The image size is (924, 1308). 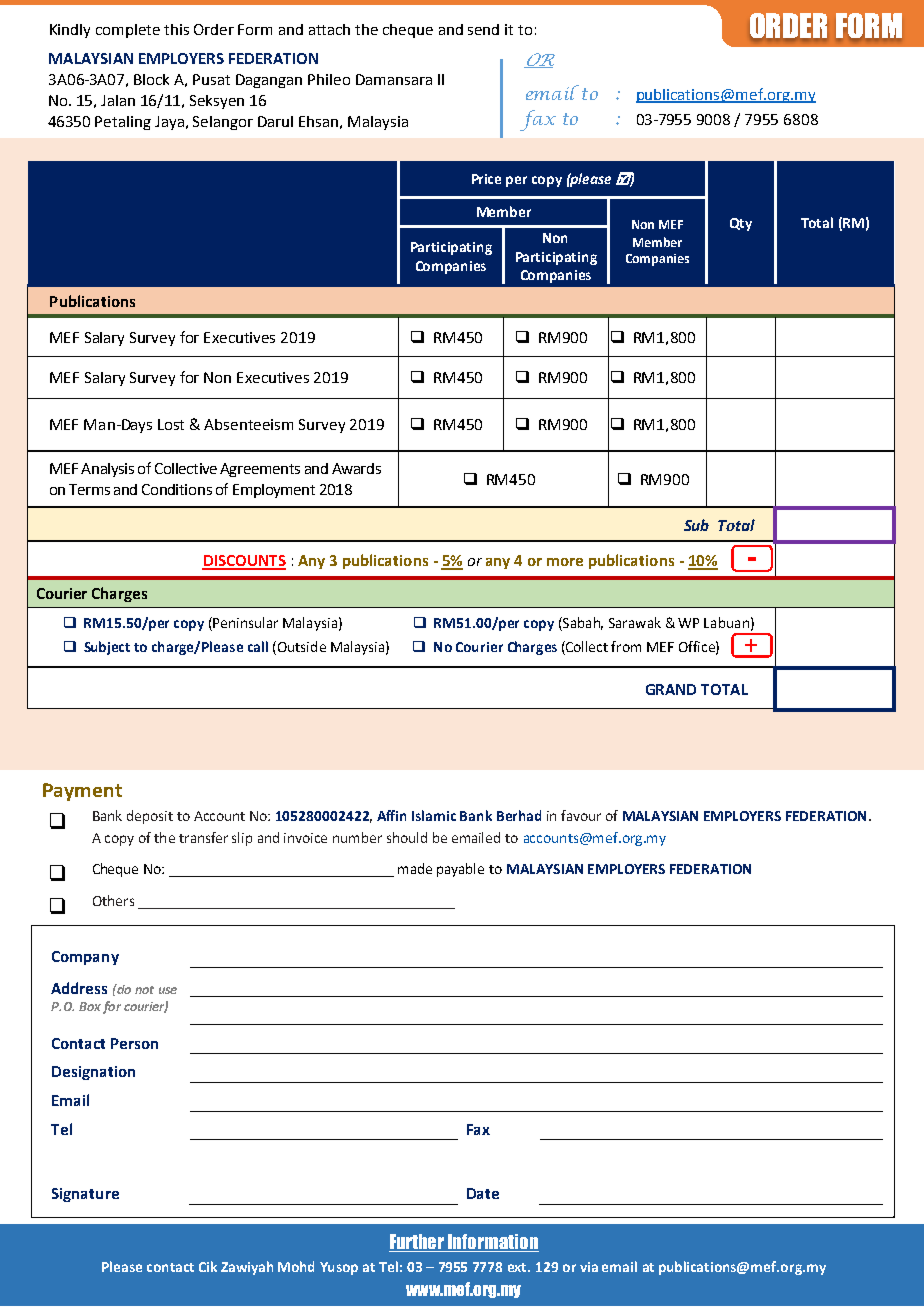 I want to click on more, so click(x=565, y=562).
